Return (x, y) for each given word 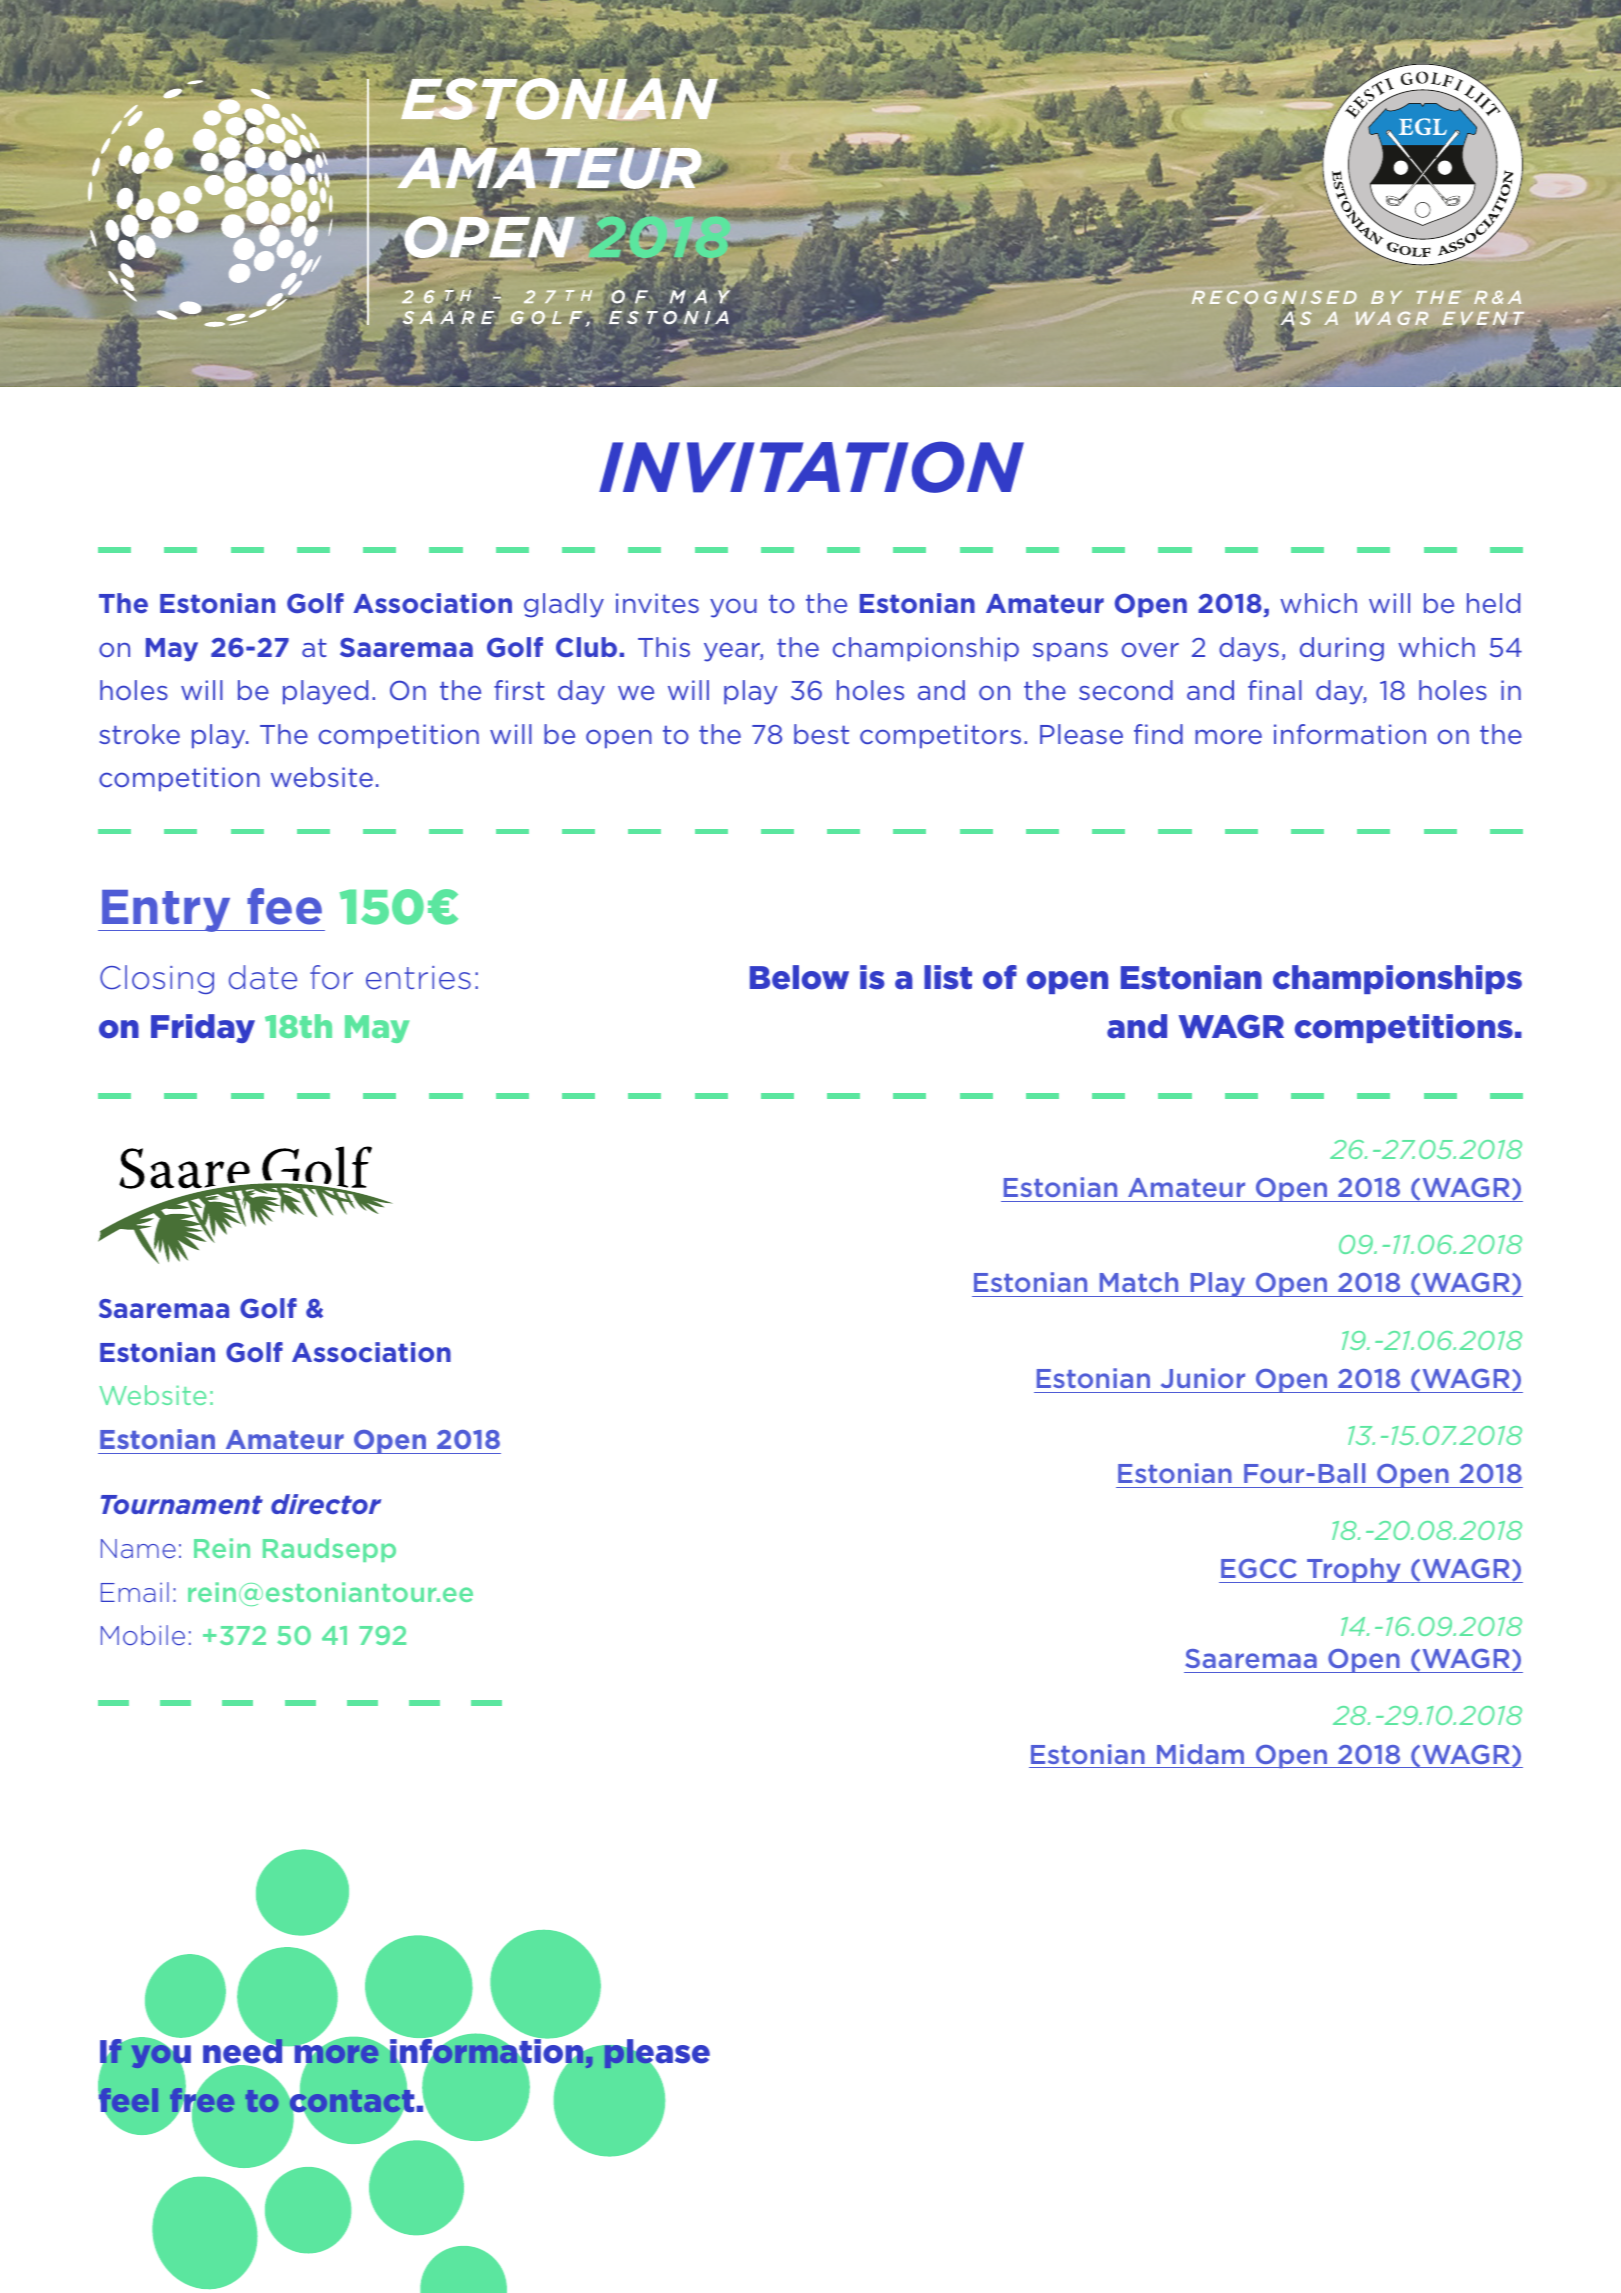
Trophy (1354, 1570)
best (821, 734)
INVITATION (811, 467)
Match (1139, 1282)
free (202, 2101)
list (948, 977)
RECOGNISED (1274, 298)
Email (135, 1592)
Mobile (143, 1635)
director (326, 1504)
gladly (564, 605)
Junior (1203, 1378)
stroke (139, 734)
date (263, 977)
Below (799, 977)
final (1275, 690)
